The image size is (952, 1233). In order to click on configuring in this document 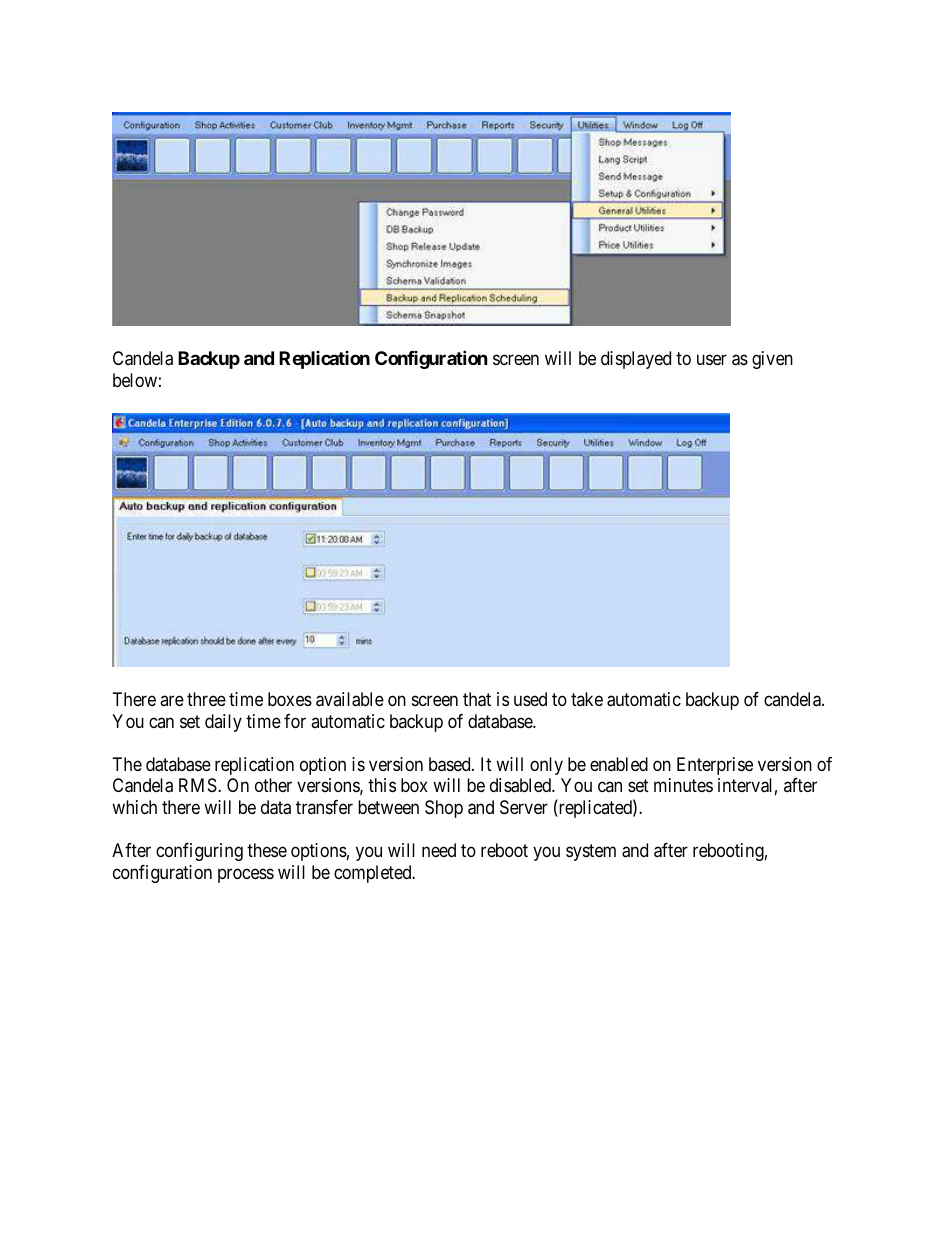, I will do `click(199, 852)`.
